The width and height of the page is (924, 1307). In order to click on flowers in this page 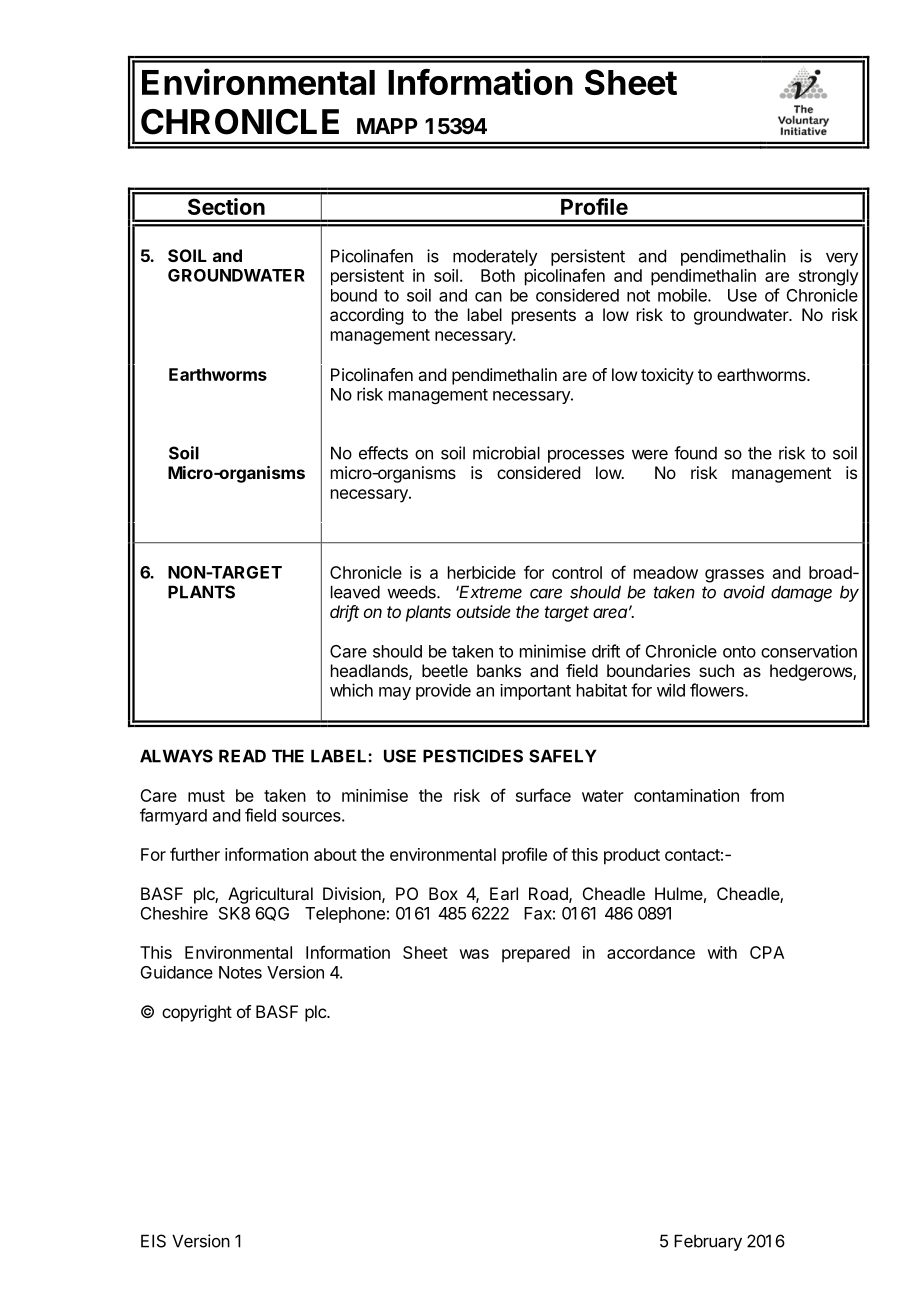, I will do `click(718, 690)`.
